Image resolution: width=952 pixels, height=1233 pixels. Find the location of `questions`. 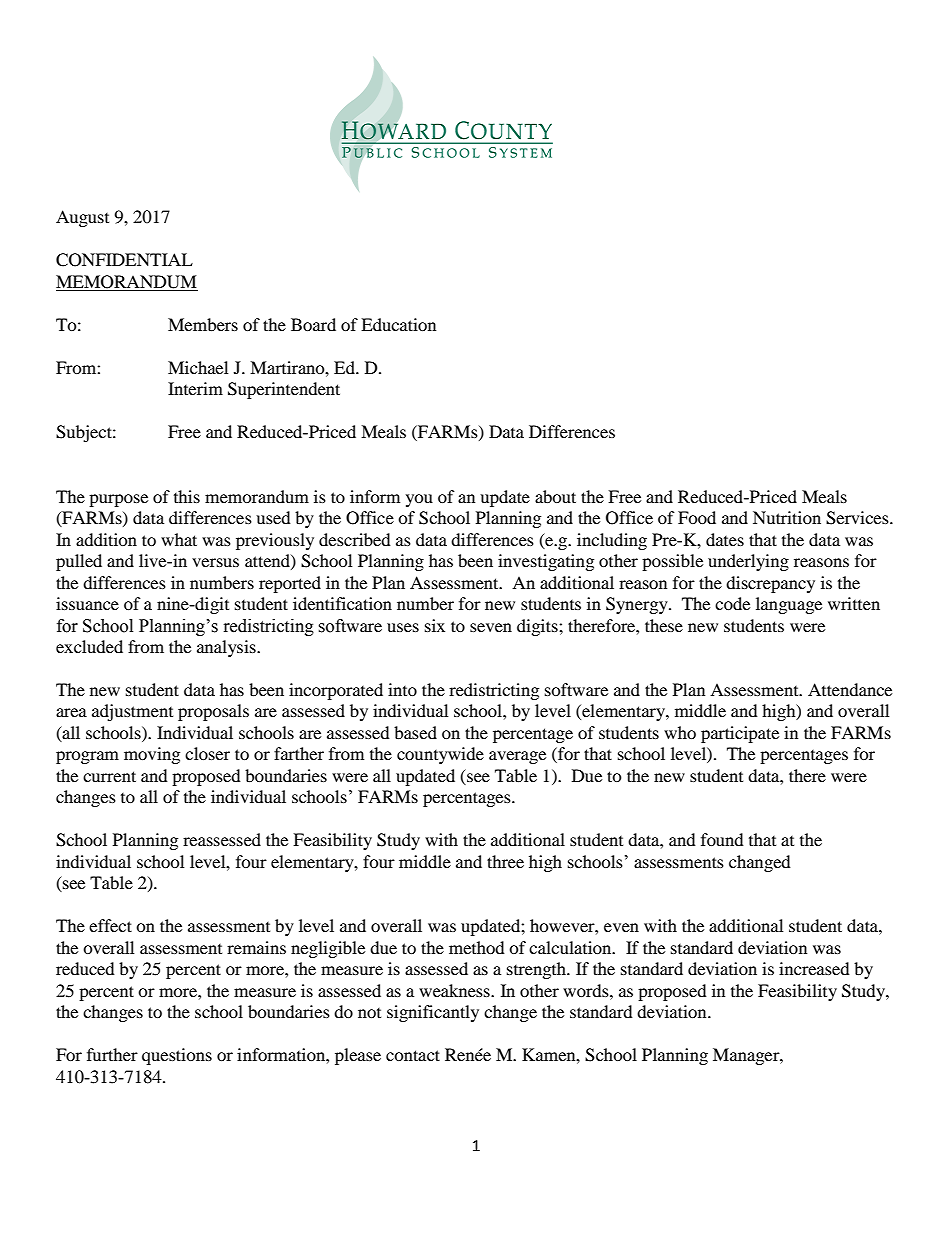

questions is located at coordinates (177, 1056).
